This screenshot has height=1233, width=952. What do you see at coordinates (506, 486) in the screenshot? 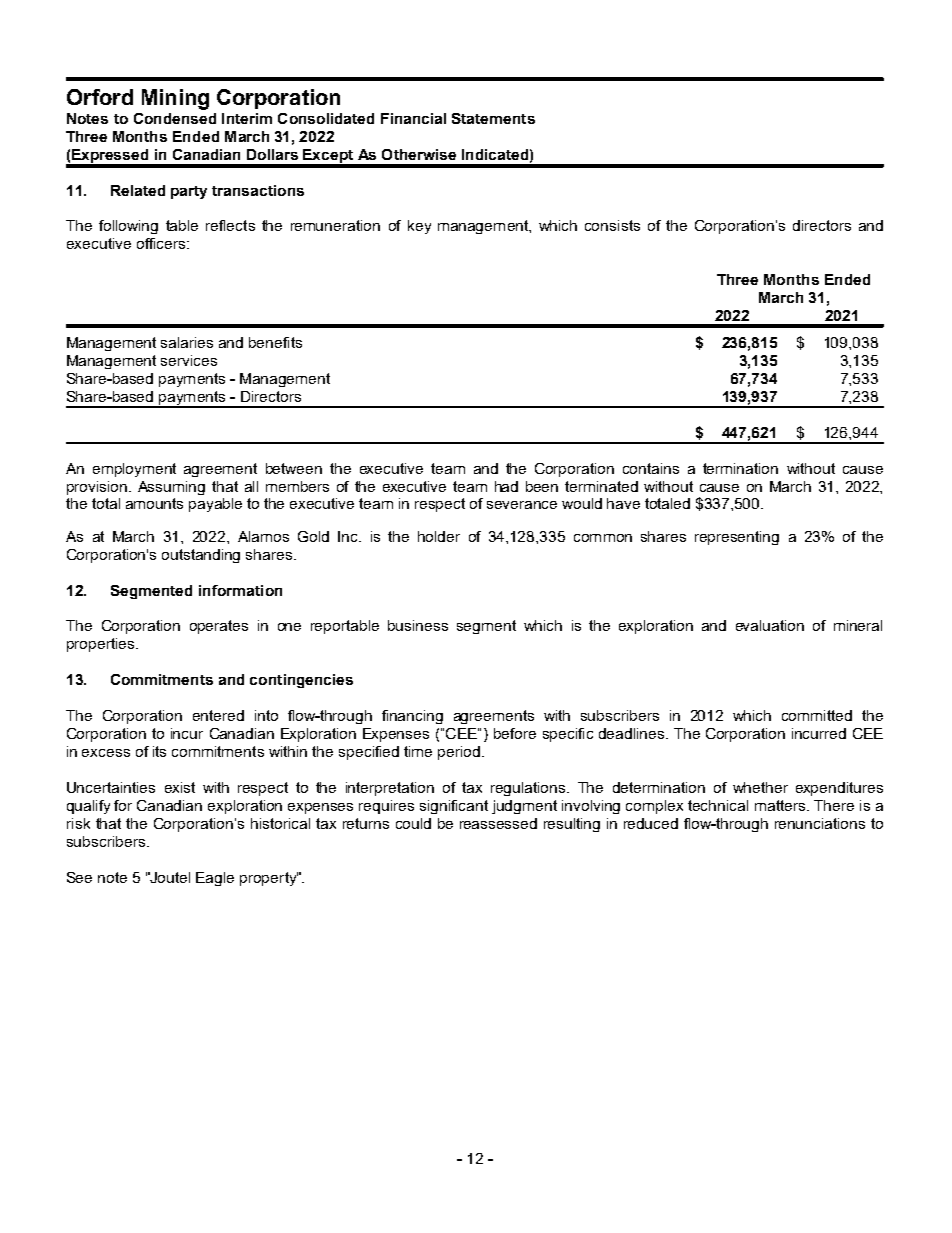
I see `had` at bounding box center [506, 486].
